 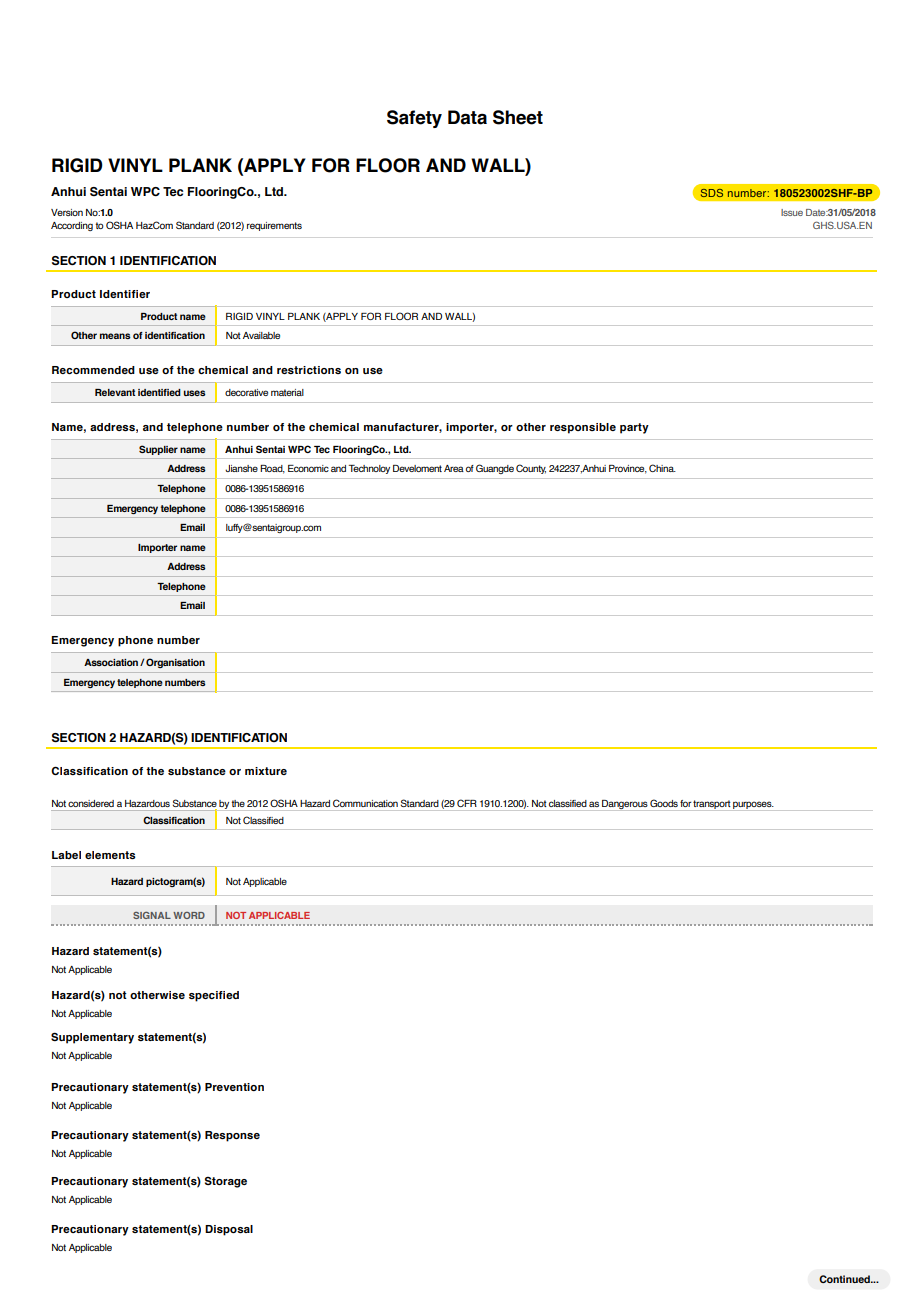 I want to click on CFR, so click(x=467, y=803).
